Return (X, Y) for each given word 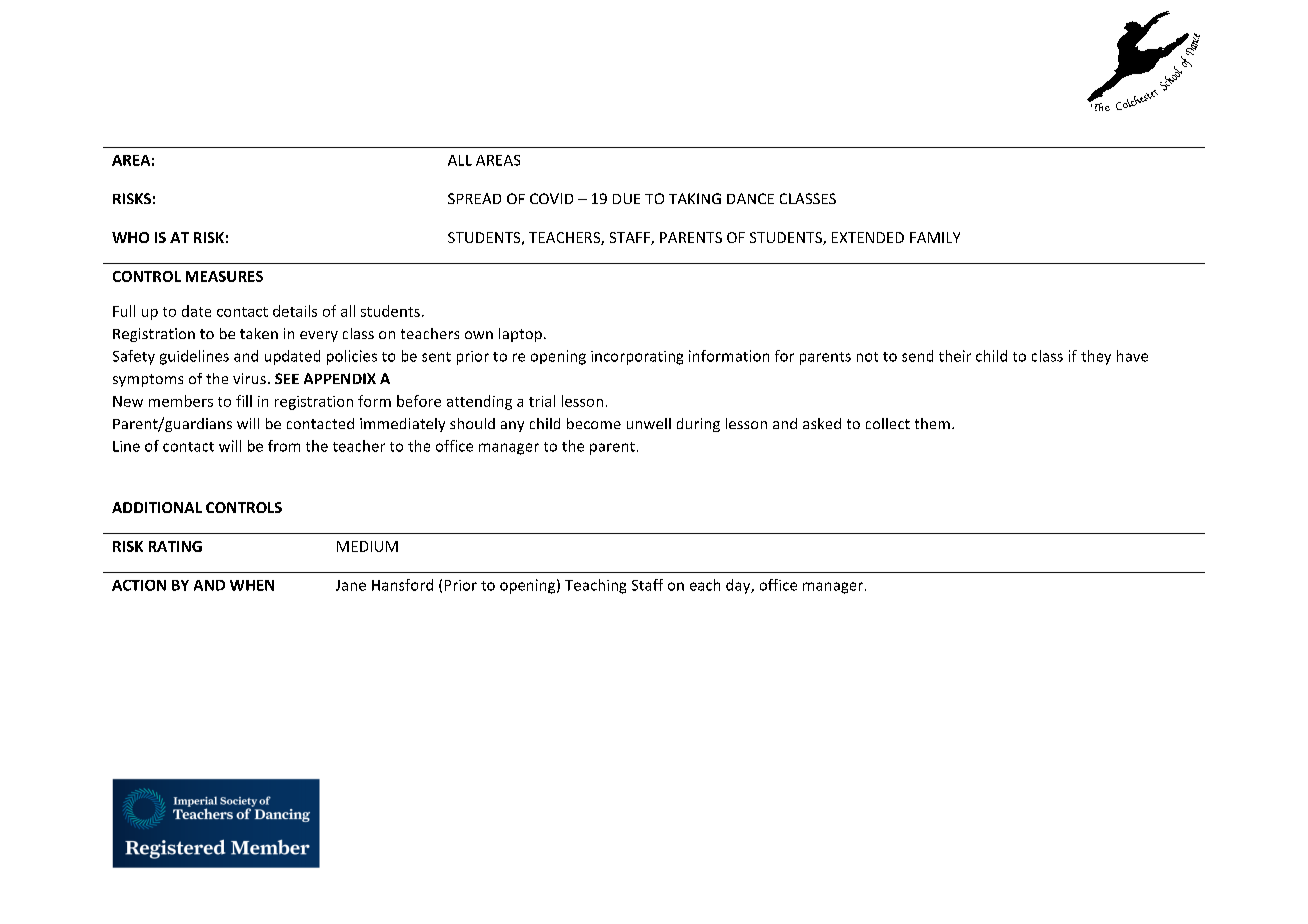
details (295, 311)
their (955, 356)
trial (542, 401)
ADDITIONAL (157, 507)
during (698, 425)
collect (888, 423)
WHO (130, 237)
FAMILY (935, 237)
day (739, 586)
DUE (626, 198)
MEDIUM (367, 546)
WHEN (252, 585)
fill (244, 401)
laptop (522, 335)
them (932, 423)
